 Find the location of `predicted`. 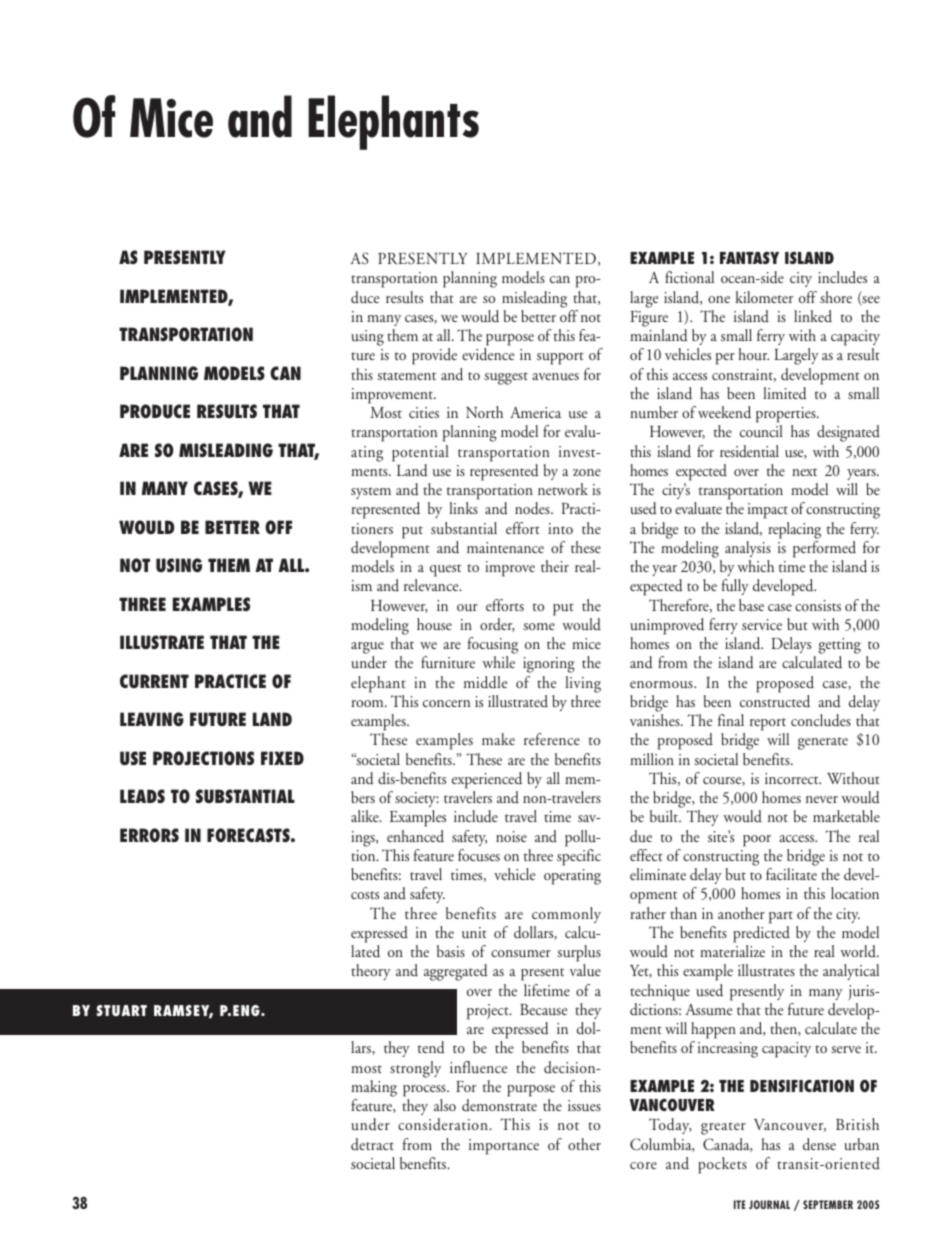

predicted is located at coordinates (761, 934).
